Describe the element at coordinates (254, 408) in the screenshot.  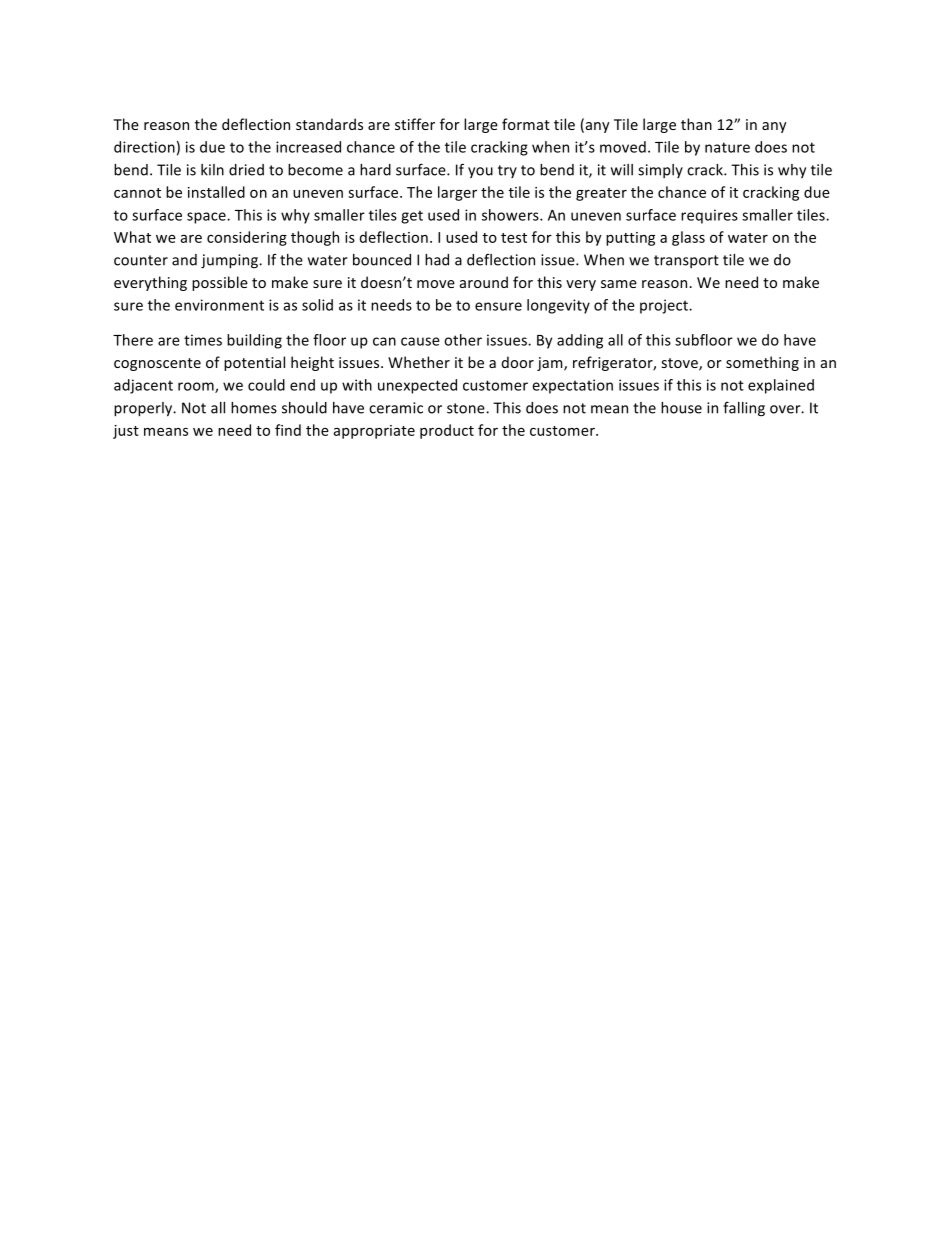
I see `homes` at that location.
